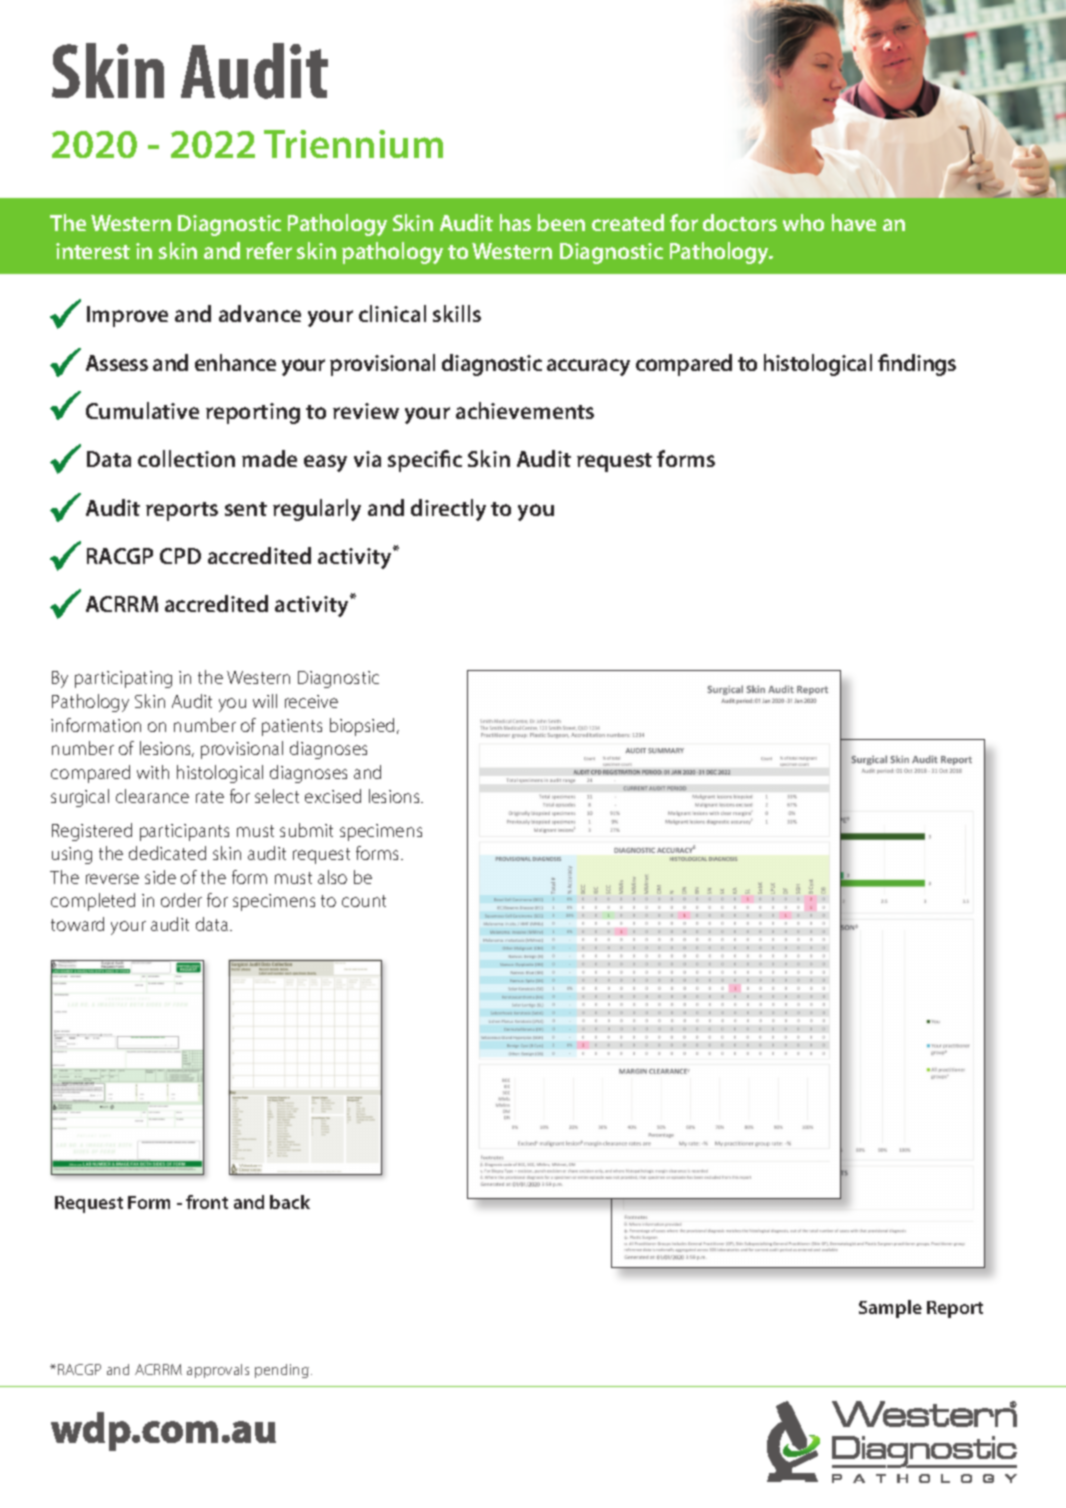 This image has width=1066, height=1508. What do you see at coordinates (218, 1371) in the image?
I see `approvals` at bounding box center [218, 1371].
